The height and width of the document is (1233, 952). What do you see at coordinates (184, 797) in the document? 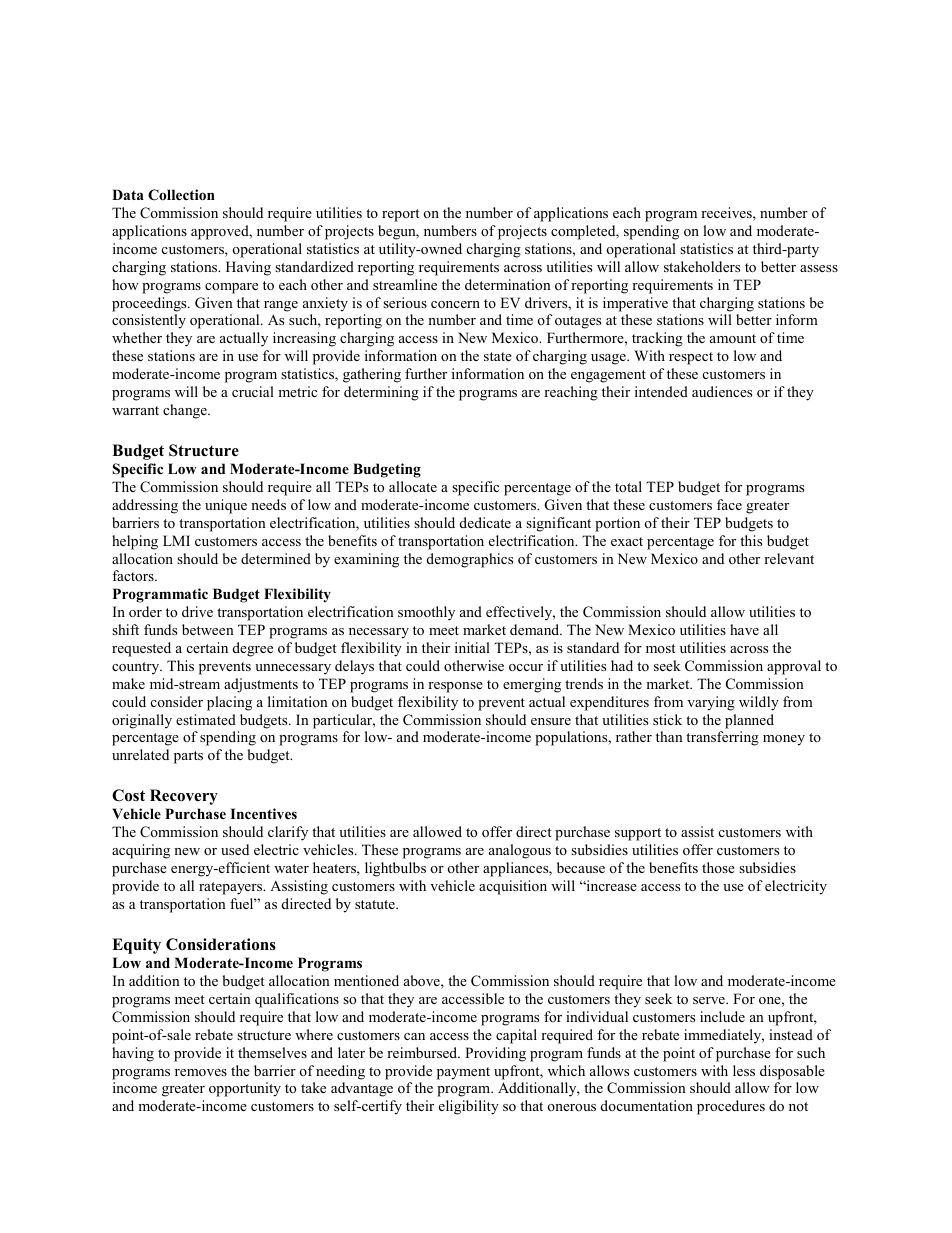
I see `Recovery` at bounding box center [184, 797].
